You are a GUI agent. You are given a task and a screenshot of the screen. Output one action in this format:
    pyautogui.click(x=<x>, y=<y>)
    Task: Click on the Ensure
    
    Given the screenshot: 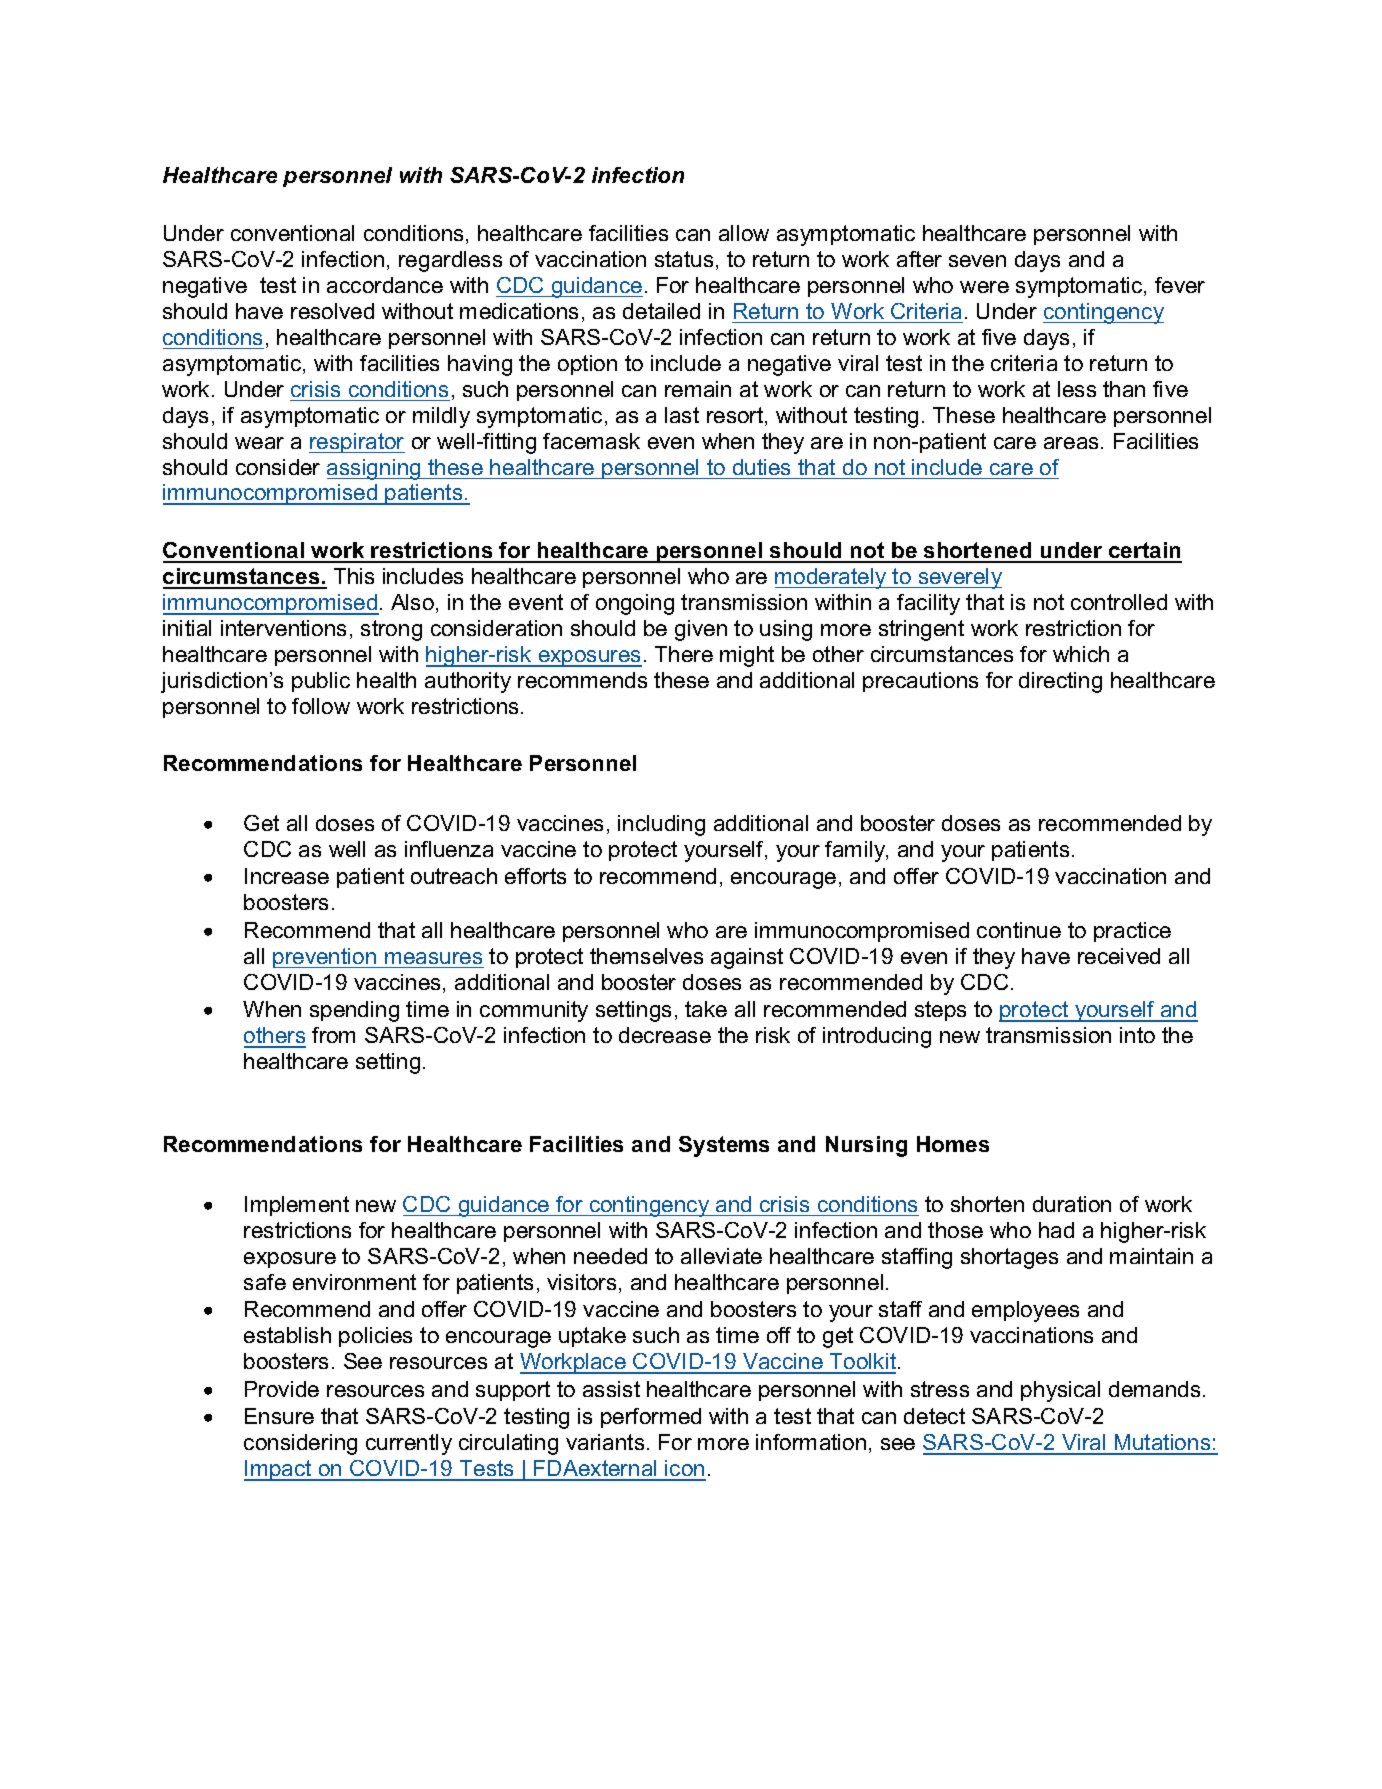 What is the action you would take?
    pyautogui.click(x=279, y=1416)
